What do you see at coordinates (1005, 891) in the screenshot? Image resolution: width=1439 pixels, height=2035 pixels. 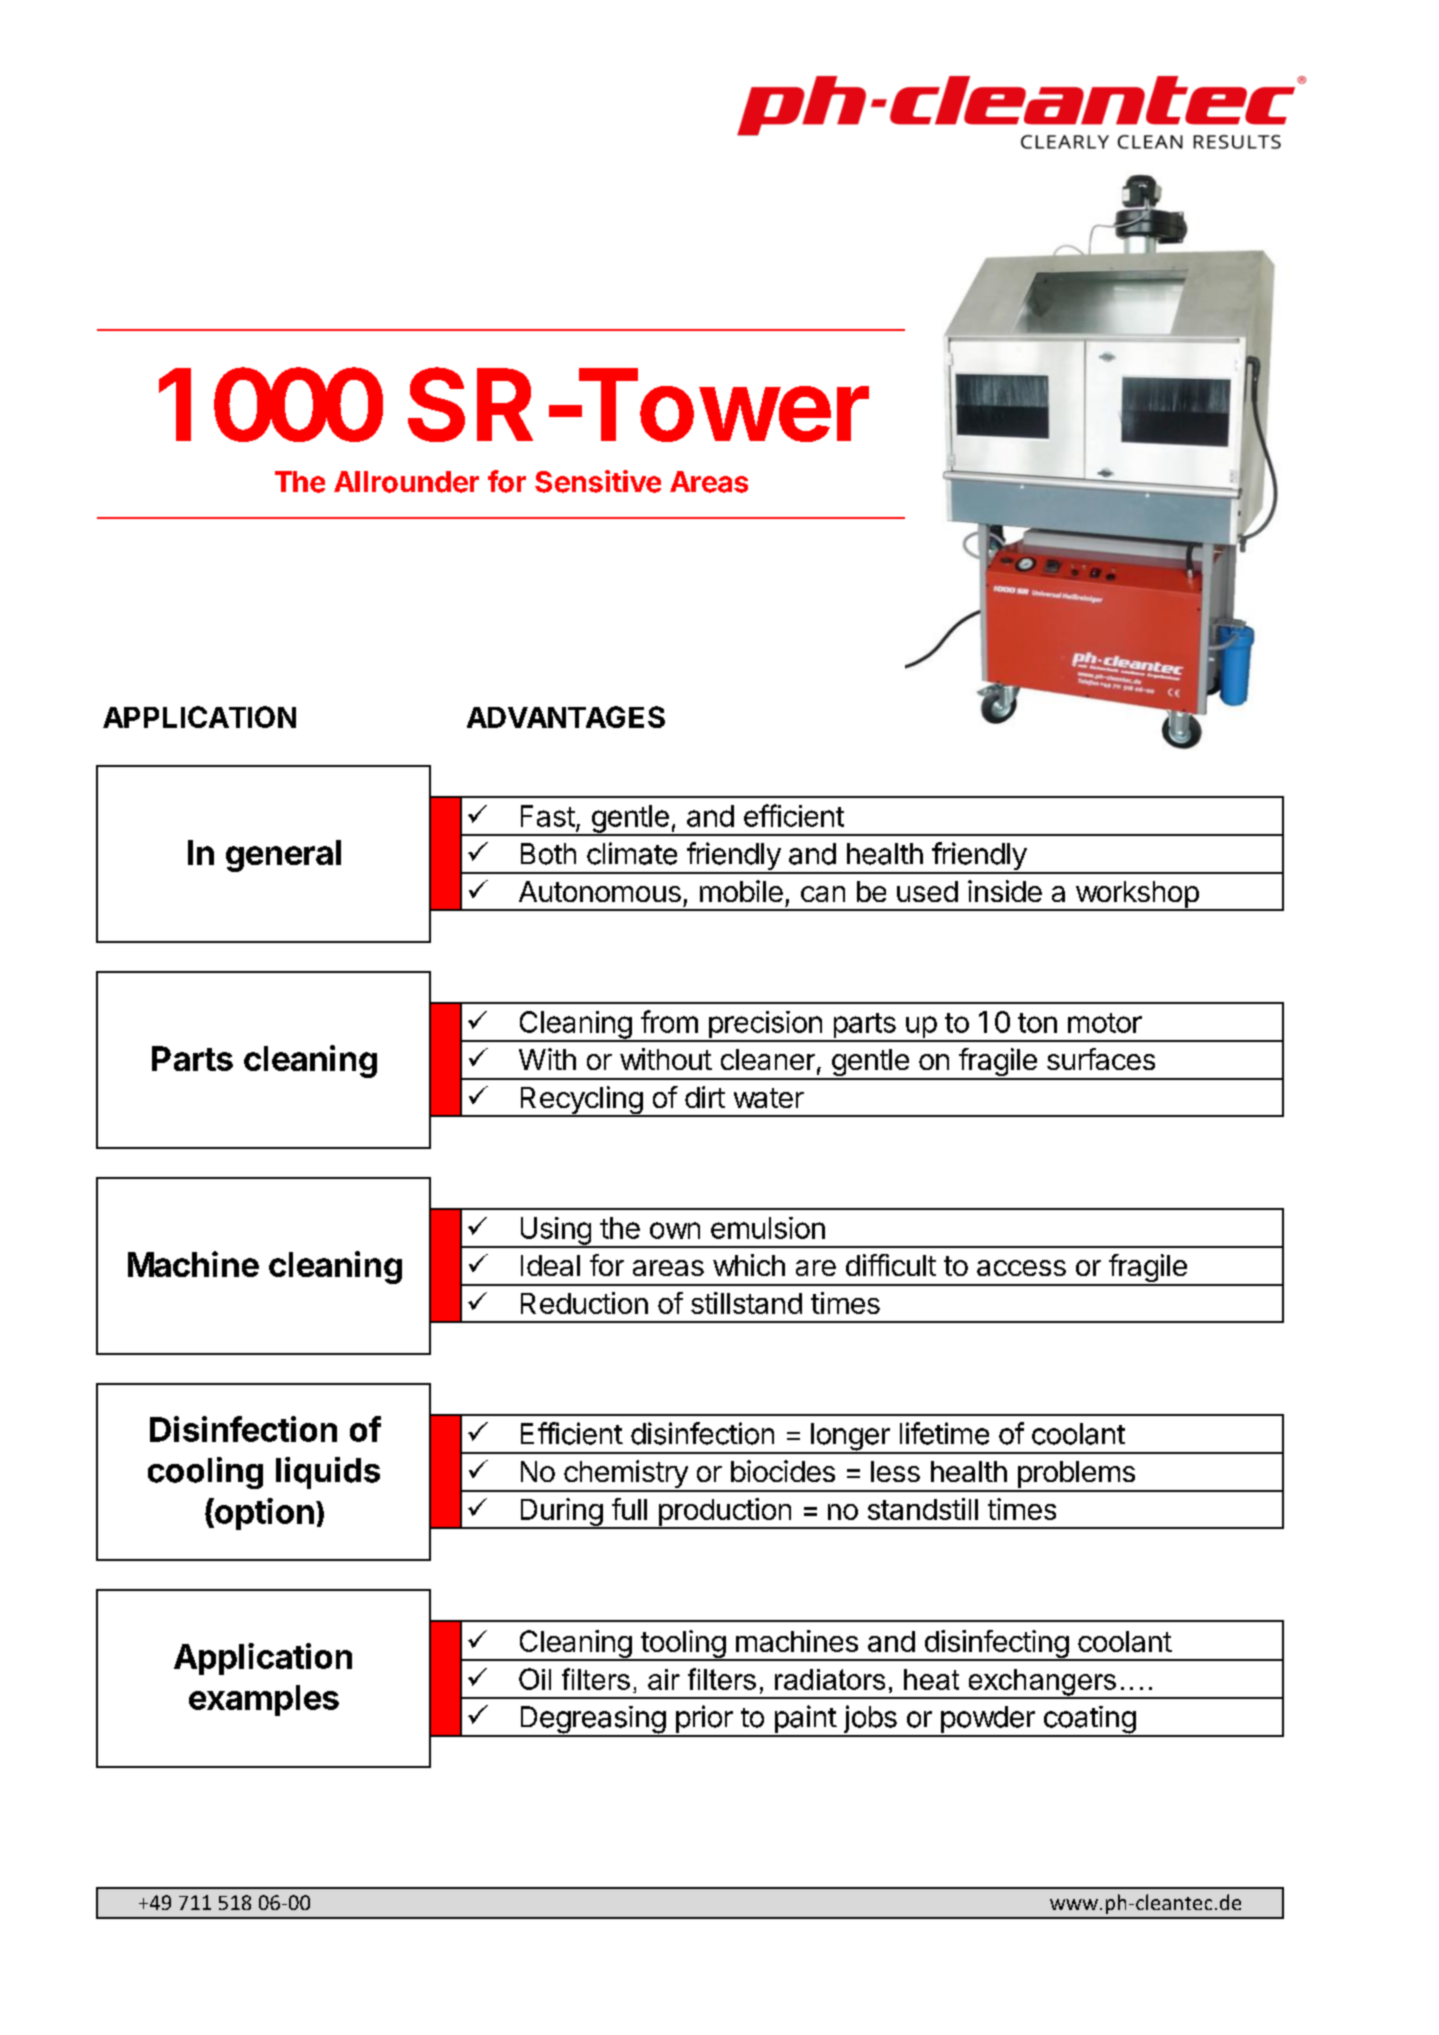 I see `inside` at bounding box center [1005, 891].
